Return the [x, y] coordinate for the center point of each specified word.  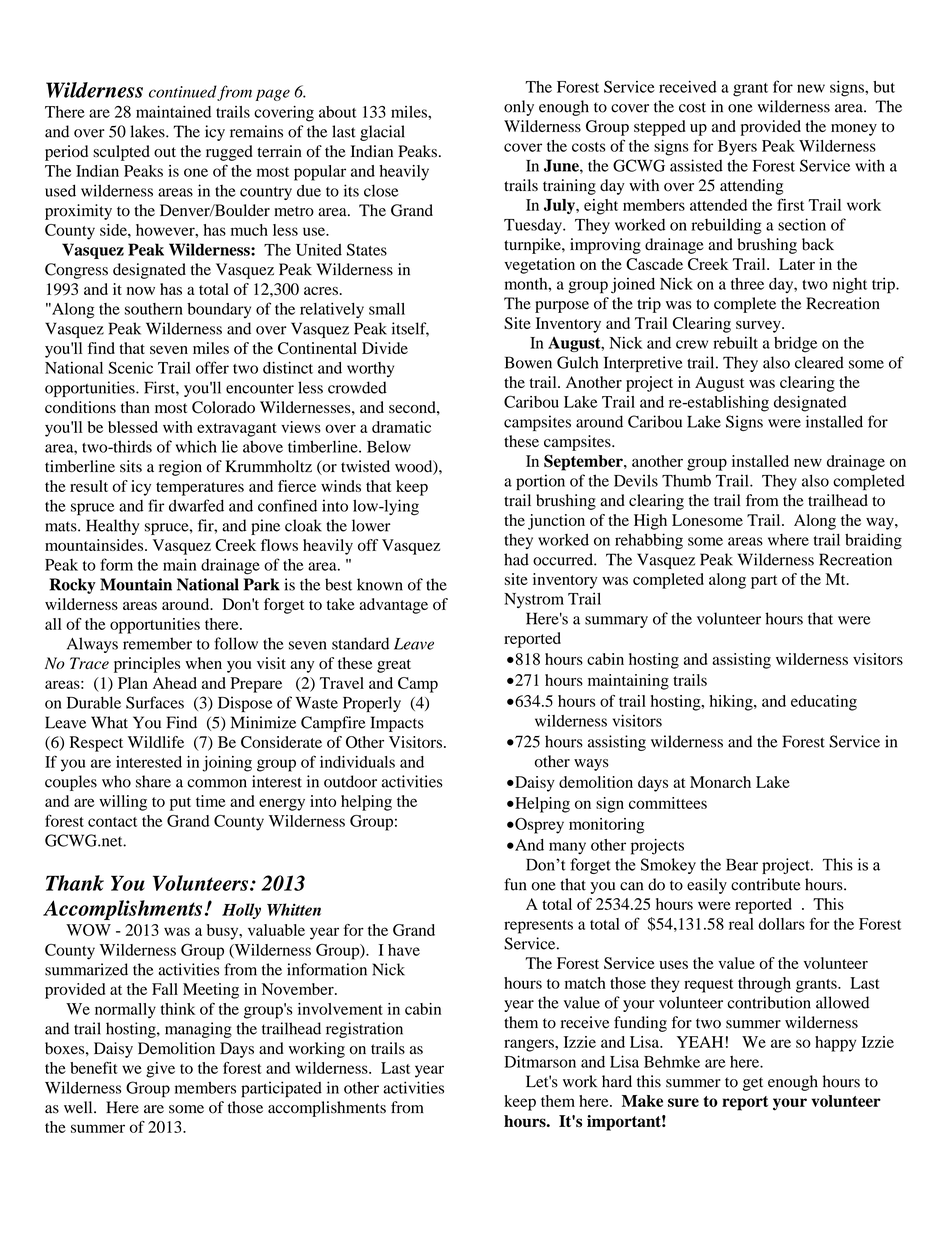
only [519, 108]
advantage [393, 606]
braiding [873, 541]
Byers [737, 148]
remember [157, 643]
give [160, 1070]
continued [183, 92]
